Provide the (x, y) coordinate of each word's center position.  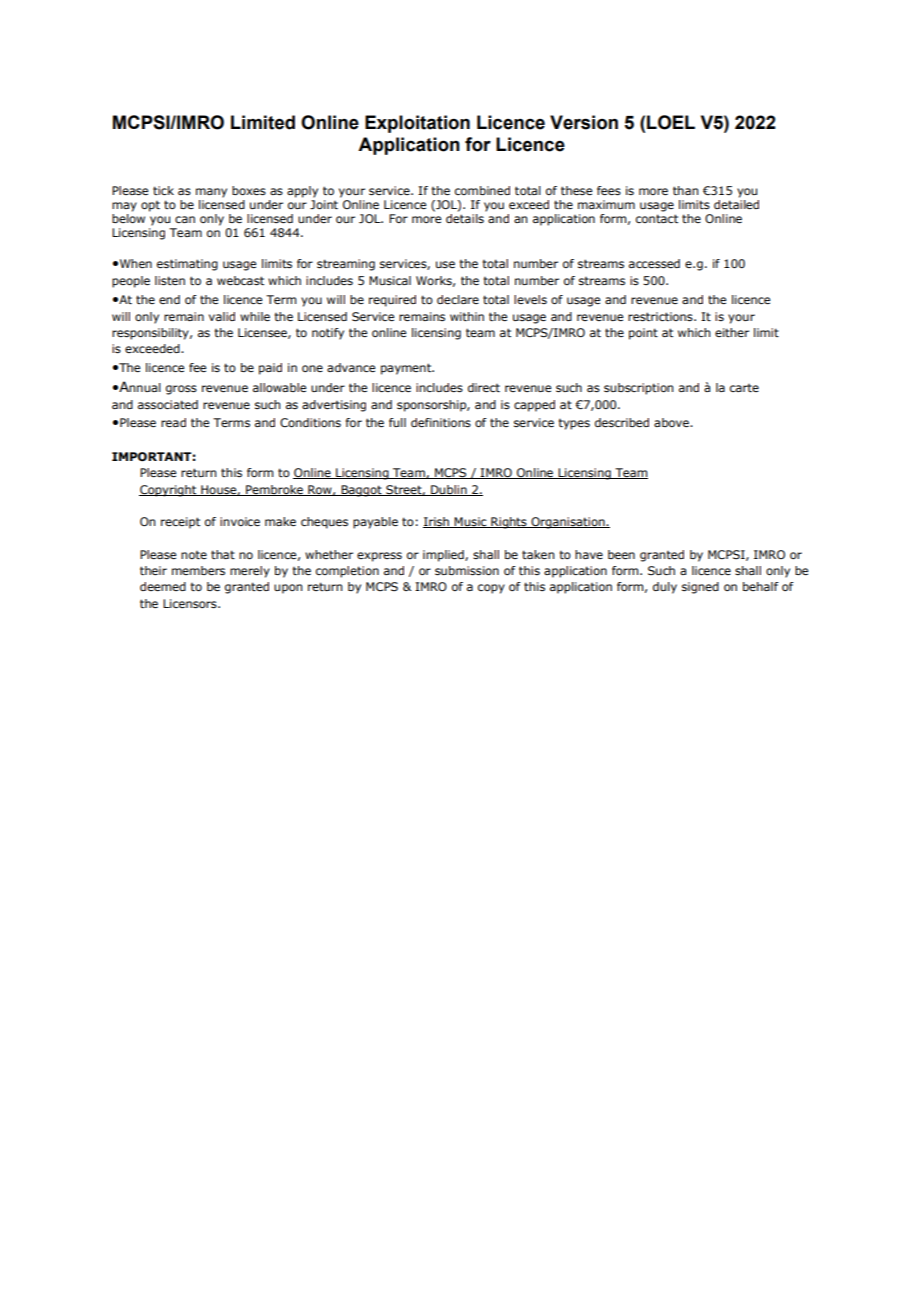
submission (467, 571)
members (198, 570)
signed (700, 588)
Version (584, 122)
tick (163, 190)
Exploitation (417, 124)
